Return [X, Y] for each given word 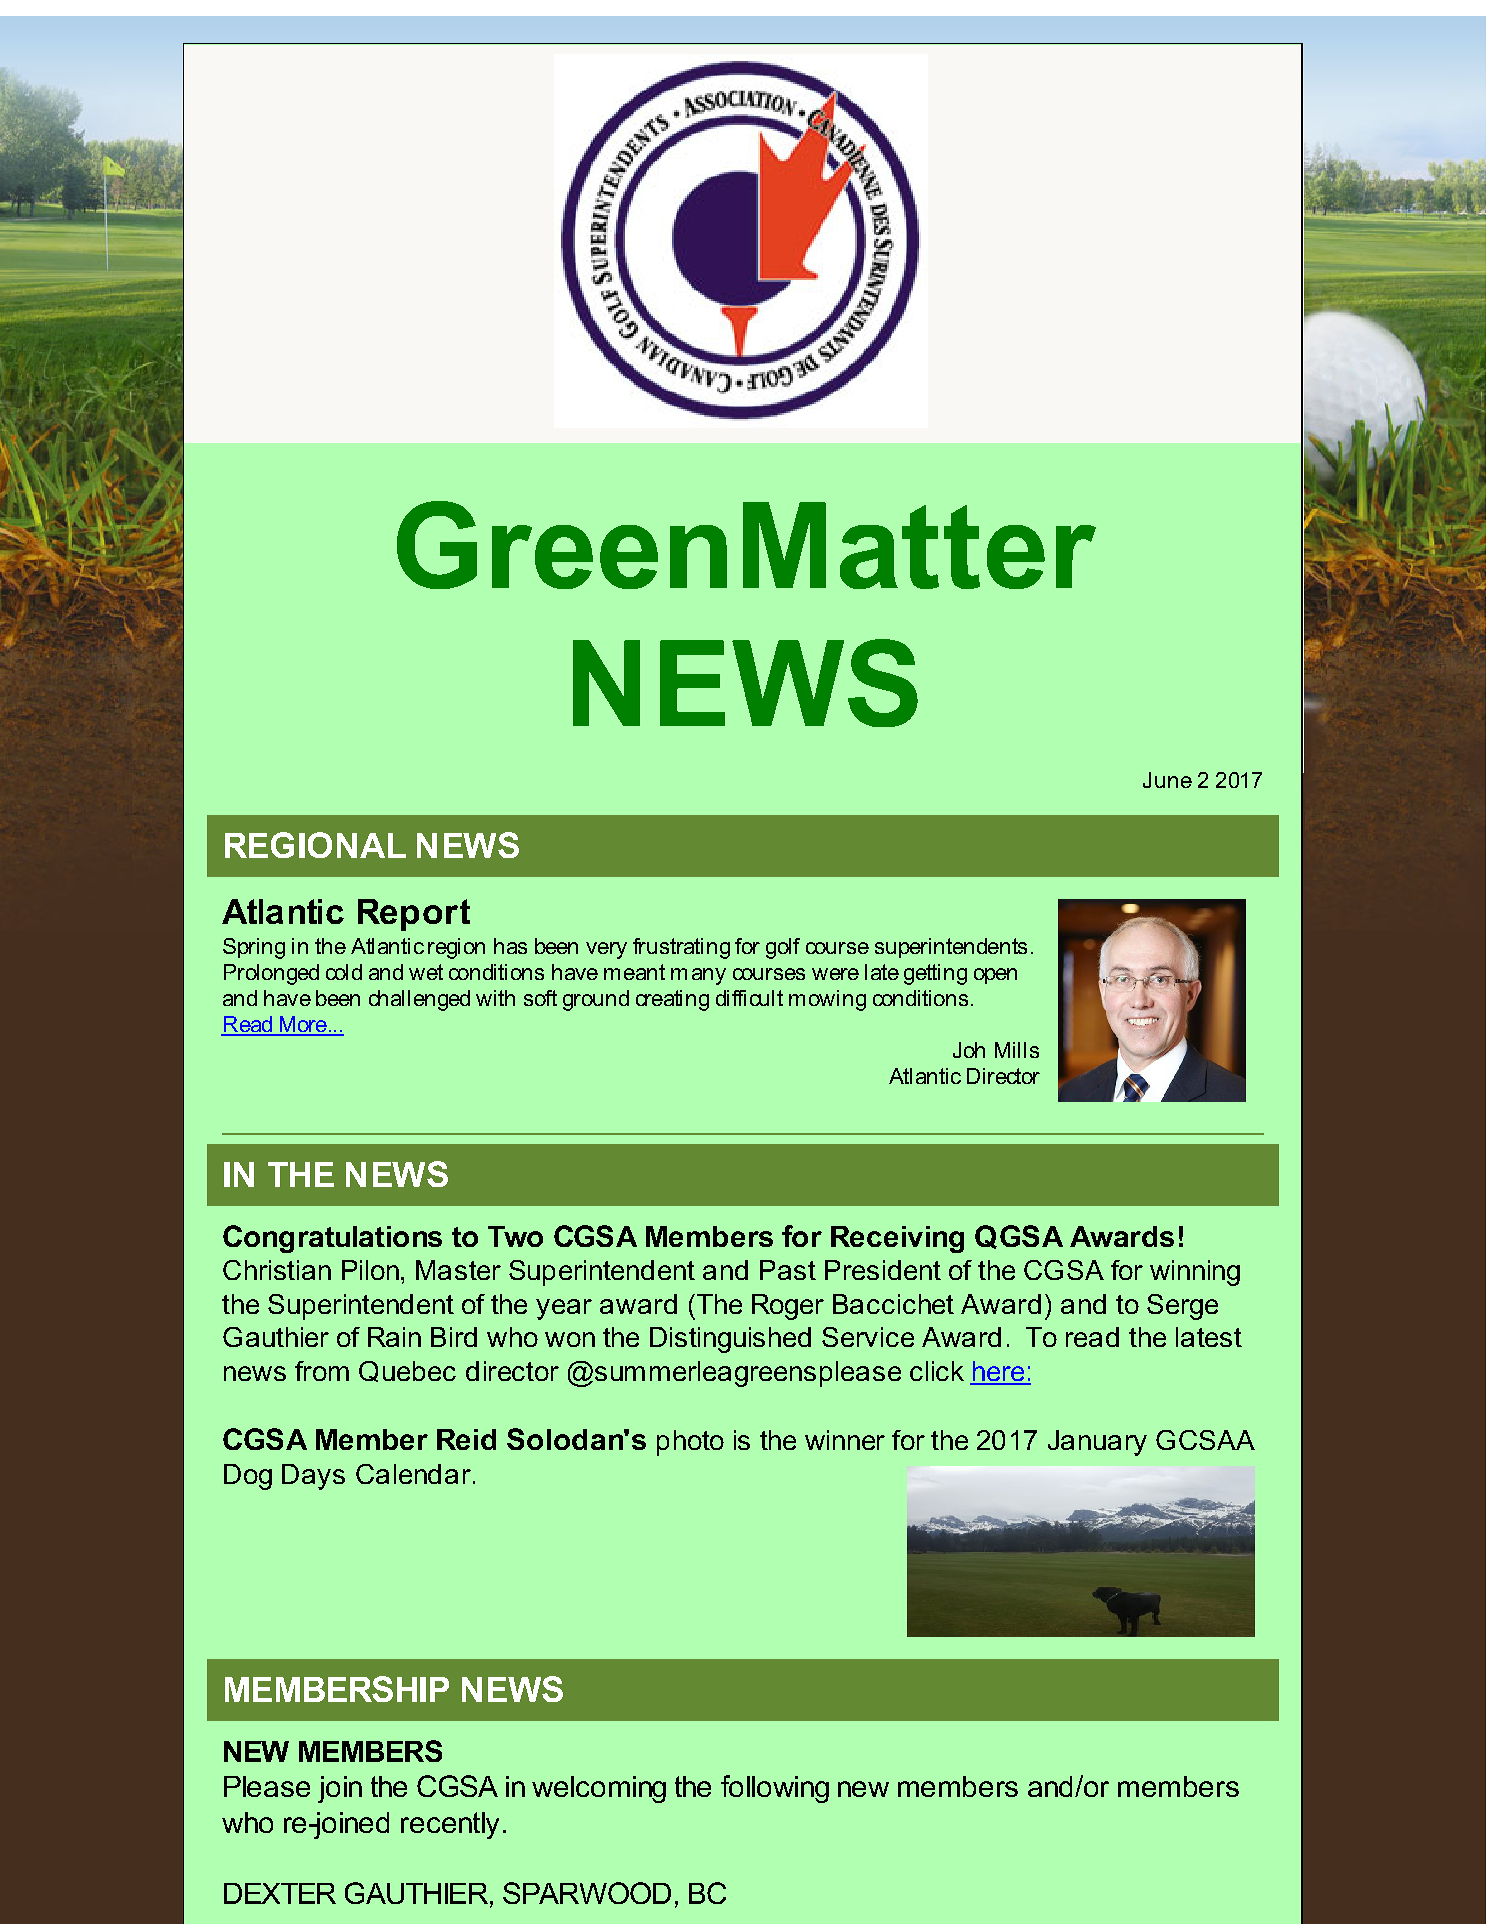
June [1167, 780]
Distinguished [730, 1340]
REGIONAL [315, 845]
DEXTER [280, 1893]
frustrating [681, 948]
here [998, 1372]
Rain [394, 1337]
